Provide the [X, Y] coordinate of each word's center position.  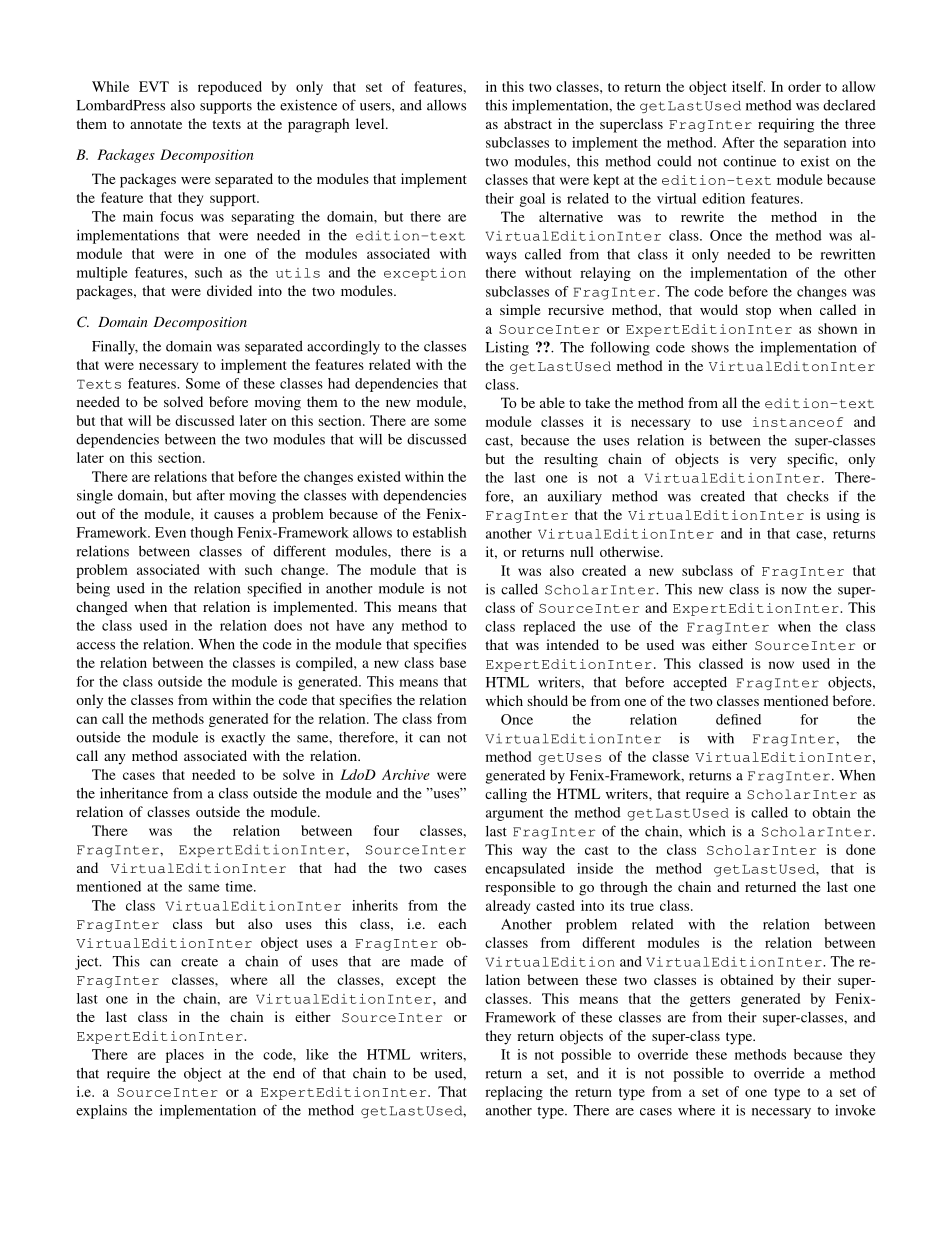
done [861, 849]
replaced [549, 628]
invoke [855, 1110]
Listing [507, 348]
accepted [700, 684]
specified [275, 589]
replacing [514, 1093]
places [185, 1056]
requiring [786, 125]
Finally [115, 347]
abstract [528, 123]
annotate [156, 124]
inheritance [134, 793]
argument [514, 815]
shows [710, 347]
